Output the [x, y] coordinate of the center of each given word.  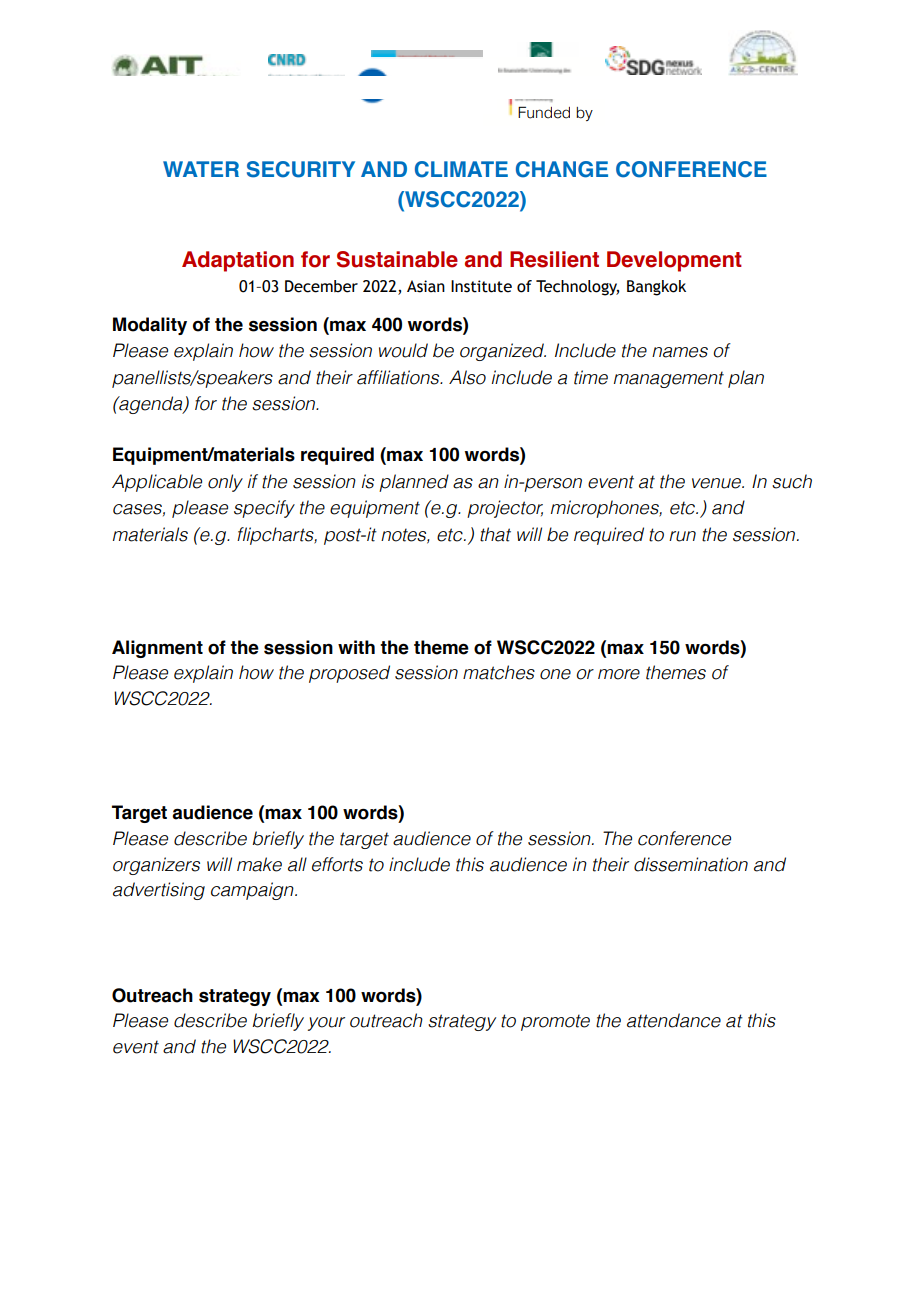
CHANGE [562, 169]
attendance [674, 1020]
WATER [201, 169]
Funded [544, 112]
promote [555, 1022]
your [326, 1024]
